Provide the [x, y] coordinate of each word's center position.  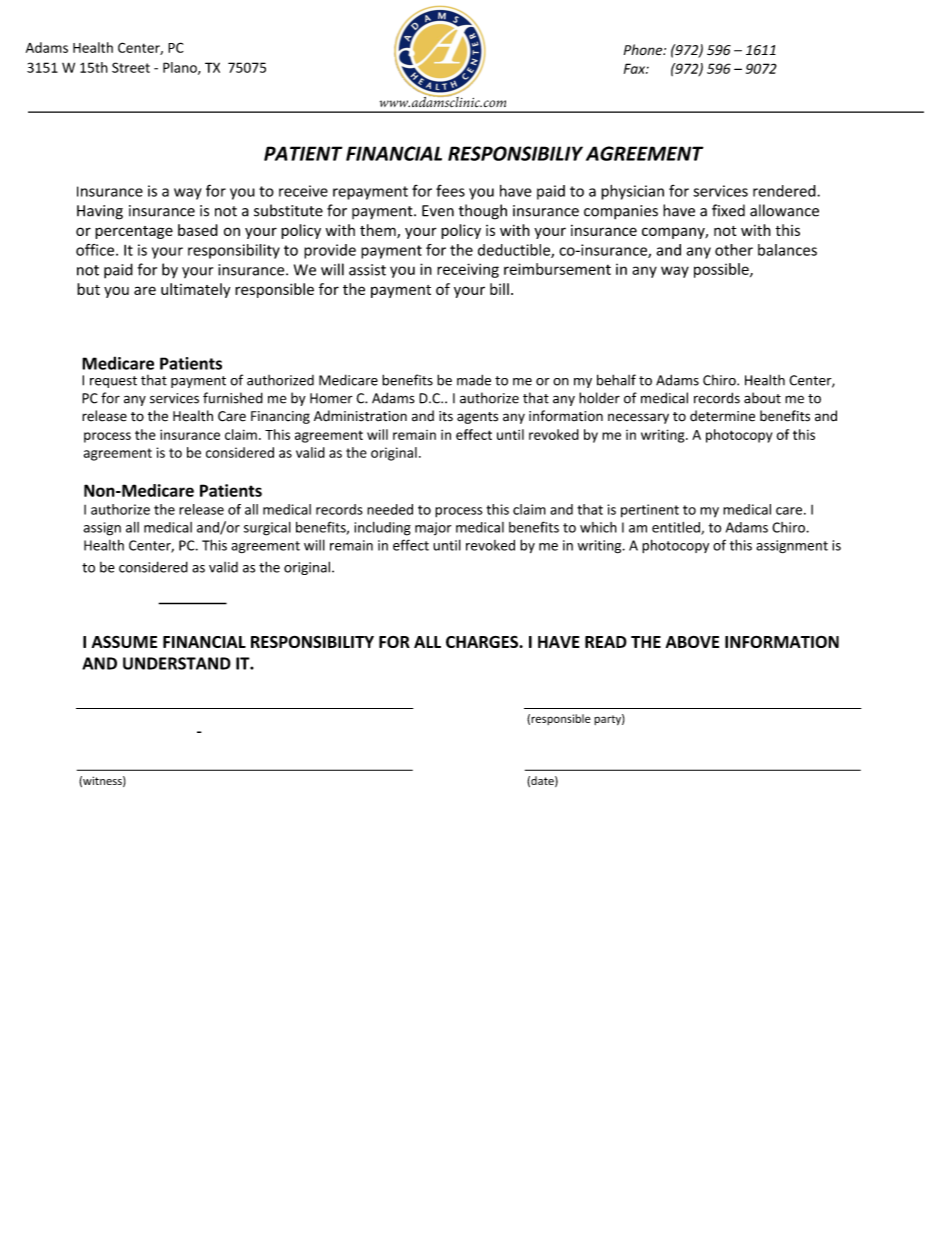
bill [499, 289]
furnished [233, 398]
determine [722, 416]
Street [131, 67]
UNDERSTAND [177, 663]
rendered [785, 191]
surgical [267, 529]
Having [100, 212]
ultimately [195, 290]
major [433, 528]
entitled [677, 528]
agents [477, 418]
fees [450, 190]
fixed [728, 210]
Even [438, 211]
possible [722, 270]
